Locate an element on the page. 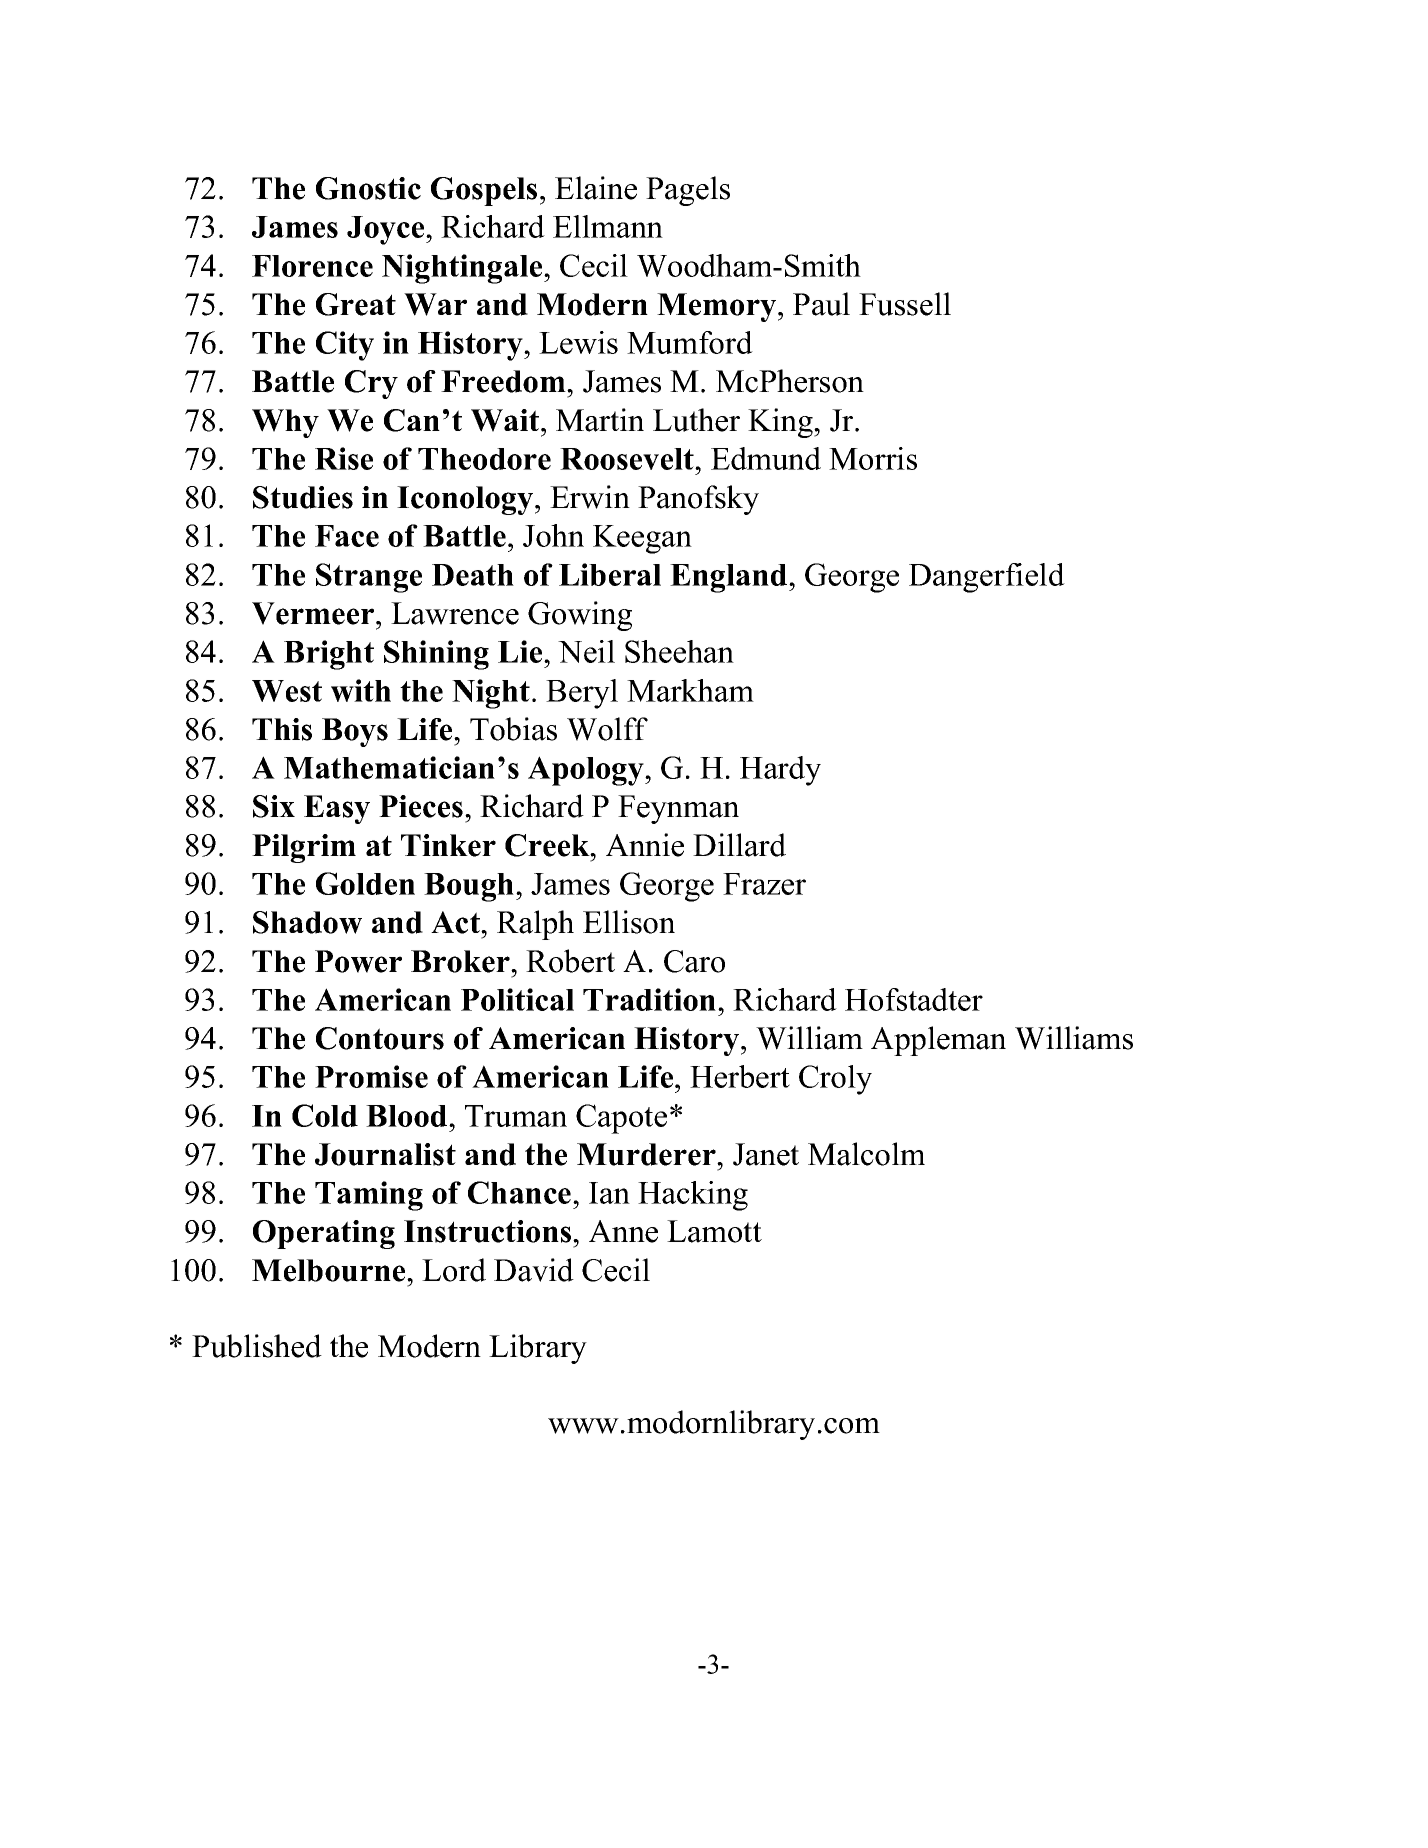 The image size is (1428, 1848). Boys is located at coordinates (355, 732).
